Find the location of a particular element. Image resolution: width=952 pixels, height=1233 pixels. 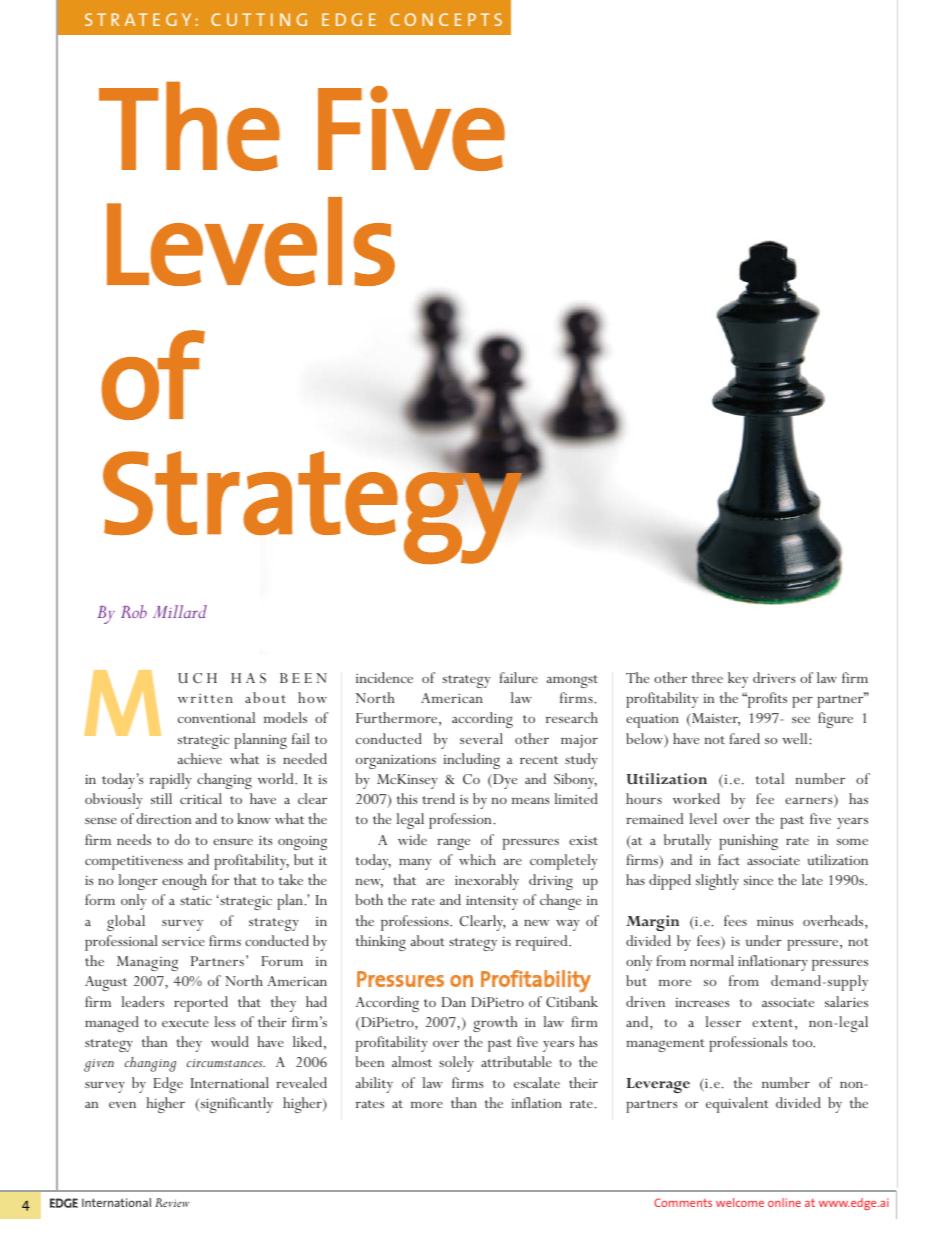

Millard is located at coordinates (180, 611).
